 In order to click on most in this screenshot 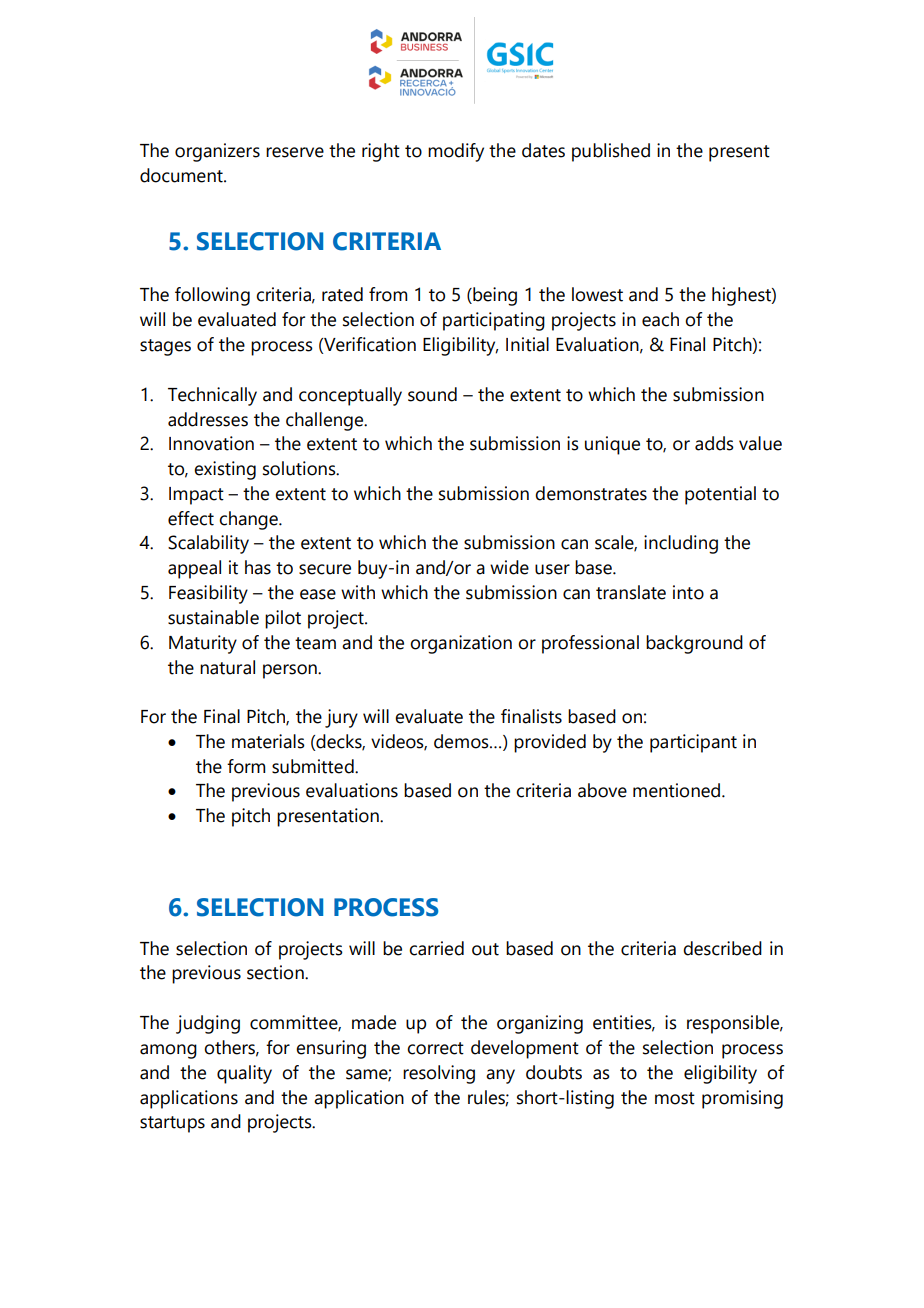, I will do `click(675, 1098)`.
